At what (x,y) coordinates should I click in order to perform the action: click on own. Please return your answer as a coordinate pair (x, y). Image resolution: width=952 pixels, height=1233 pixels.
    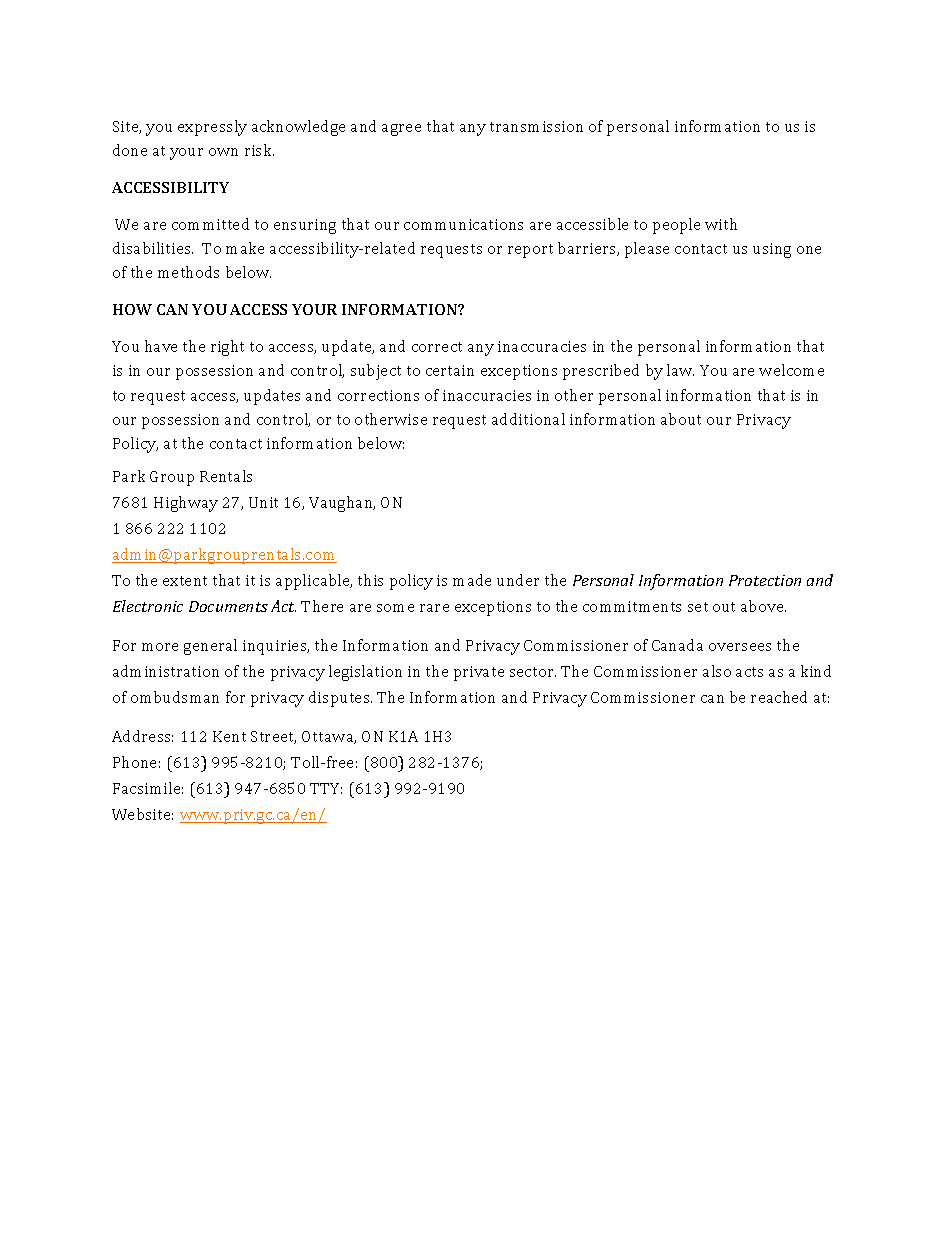
    Looking at the image, I should click on (223, 152).
